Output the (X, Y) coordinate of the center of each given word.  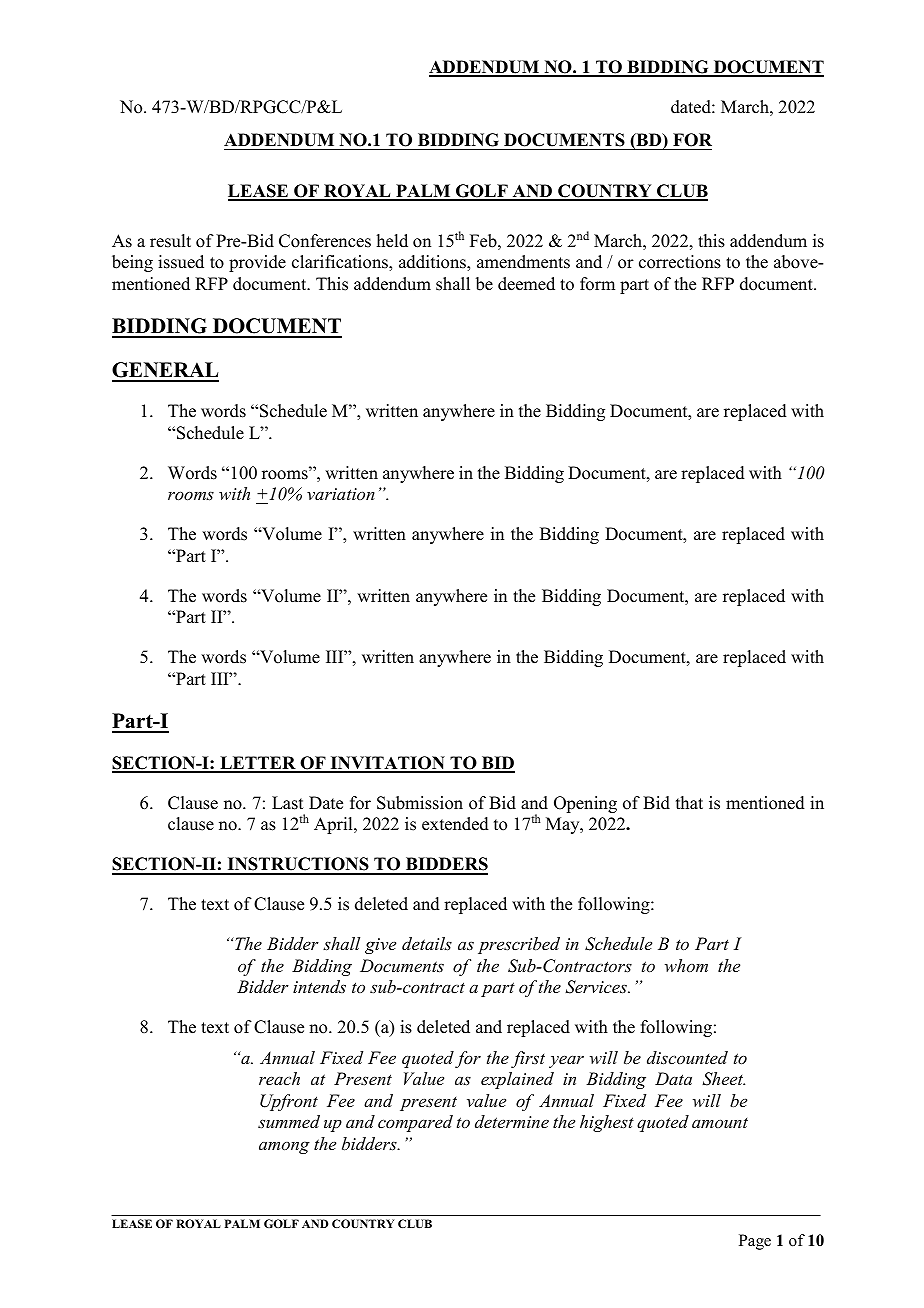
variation (341, 494)
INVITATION (387, 764)
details (427, 943)
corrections (680, 262)
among (284, 1147)
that (689, 802)
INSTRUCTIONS (298, 865)
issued (181, 262)
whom (686, 965)
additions (433, 262)
